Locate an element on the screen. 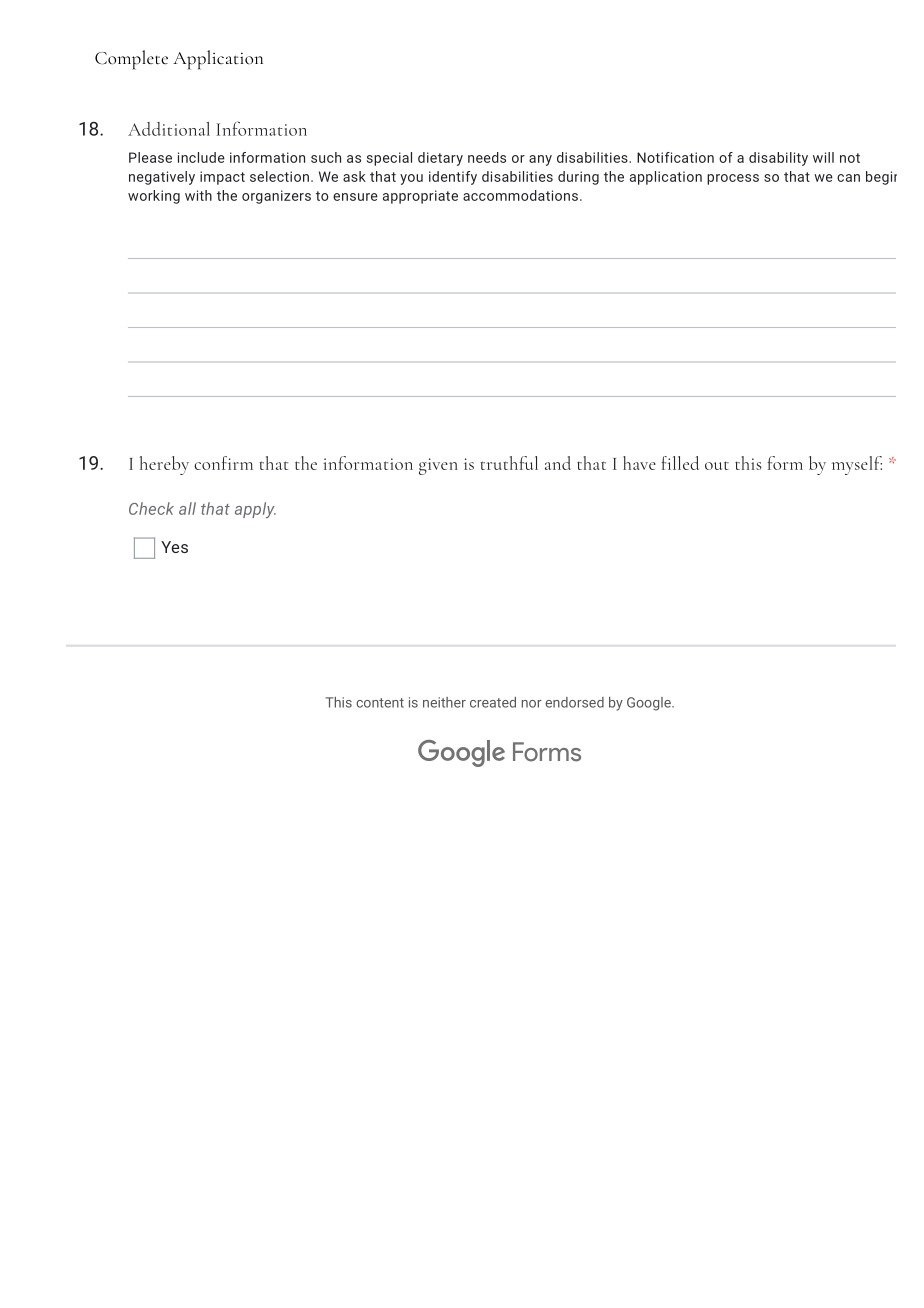  Complete is located at coordinates (131, 60).
